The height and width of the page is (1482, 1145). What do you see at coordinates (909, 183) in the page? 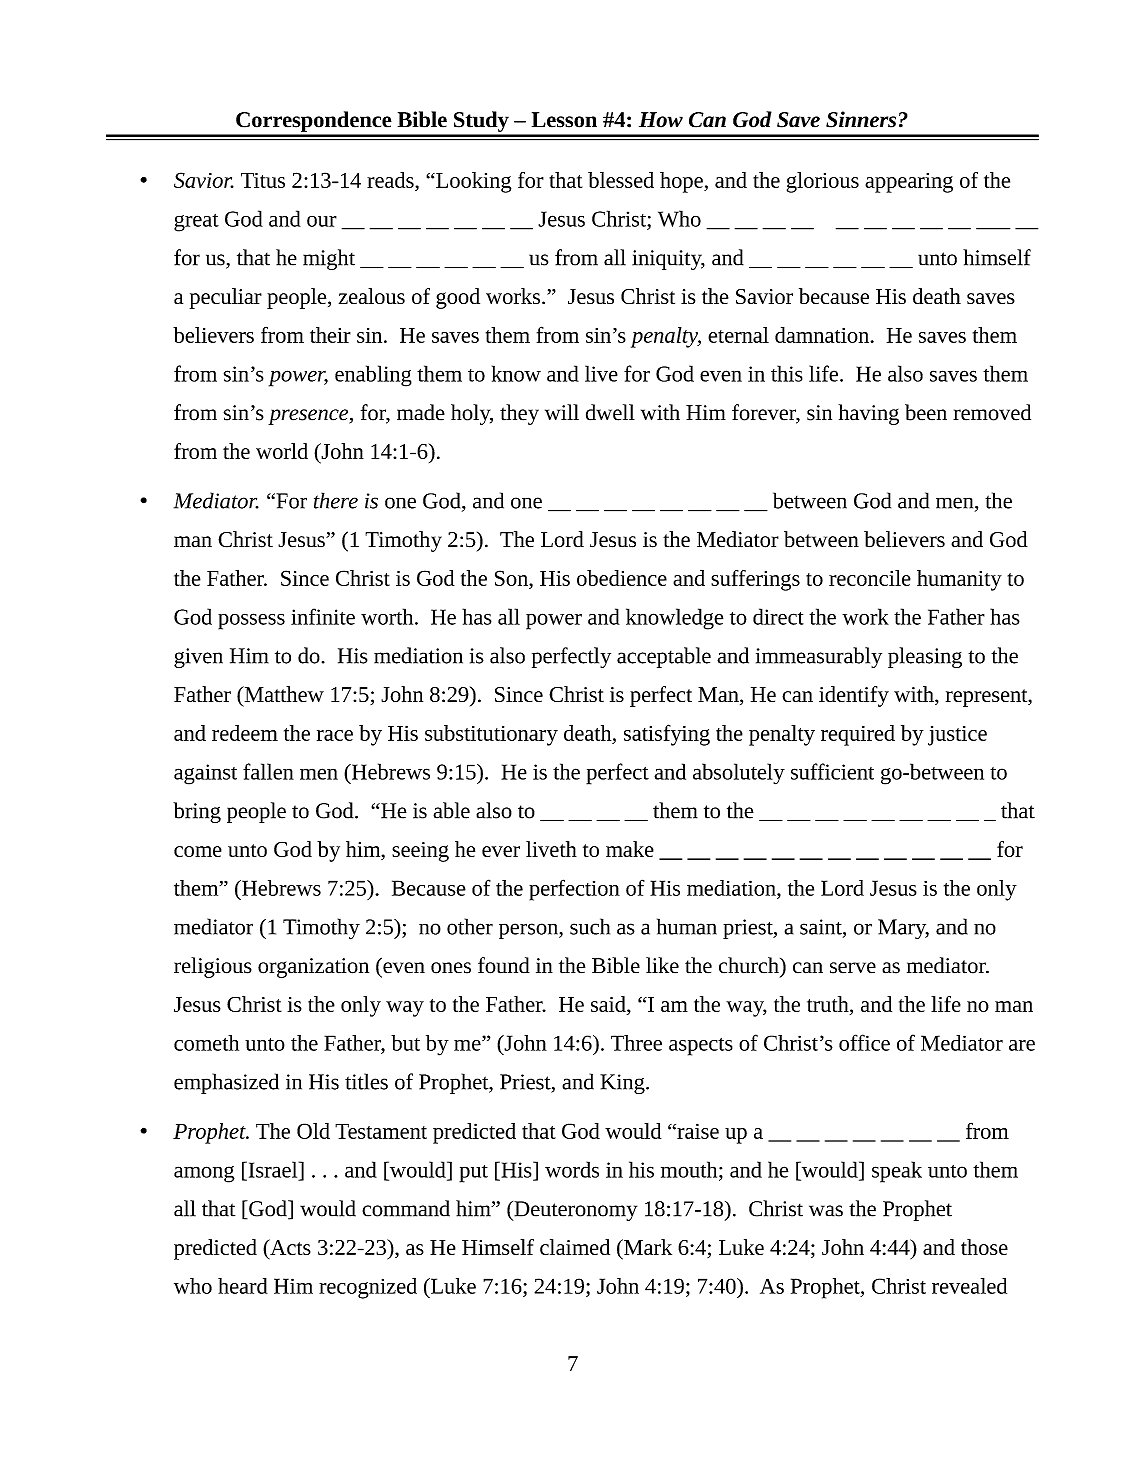
I see `appearing` at bounding box center [909, 183].
